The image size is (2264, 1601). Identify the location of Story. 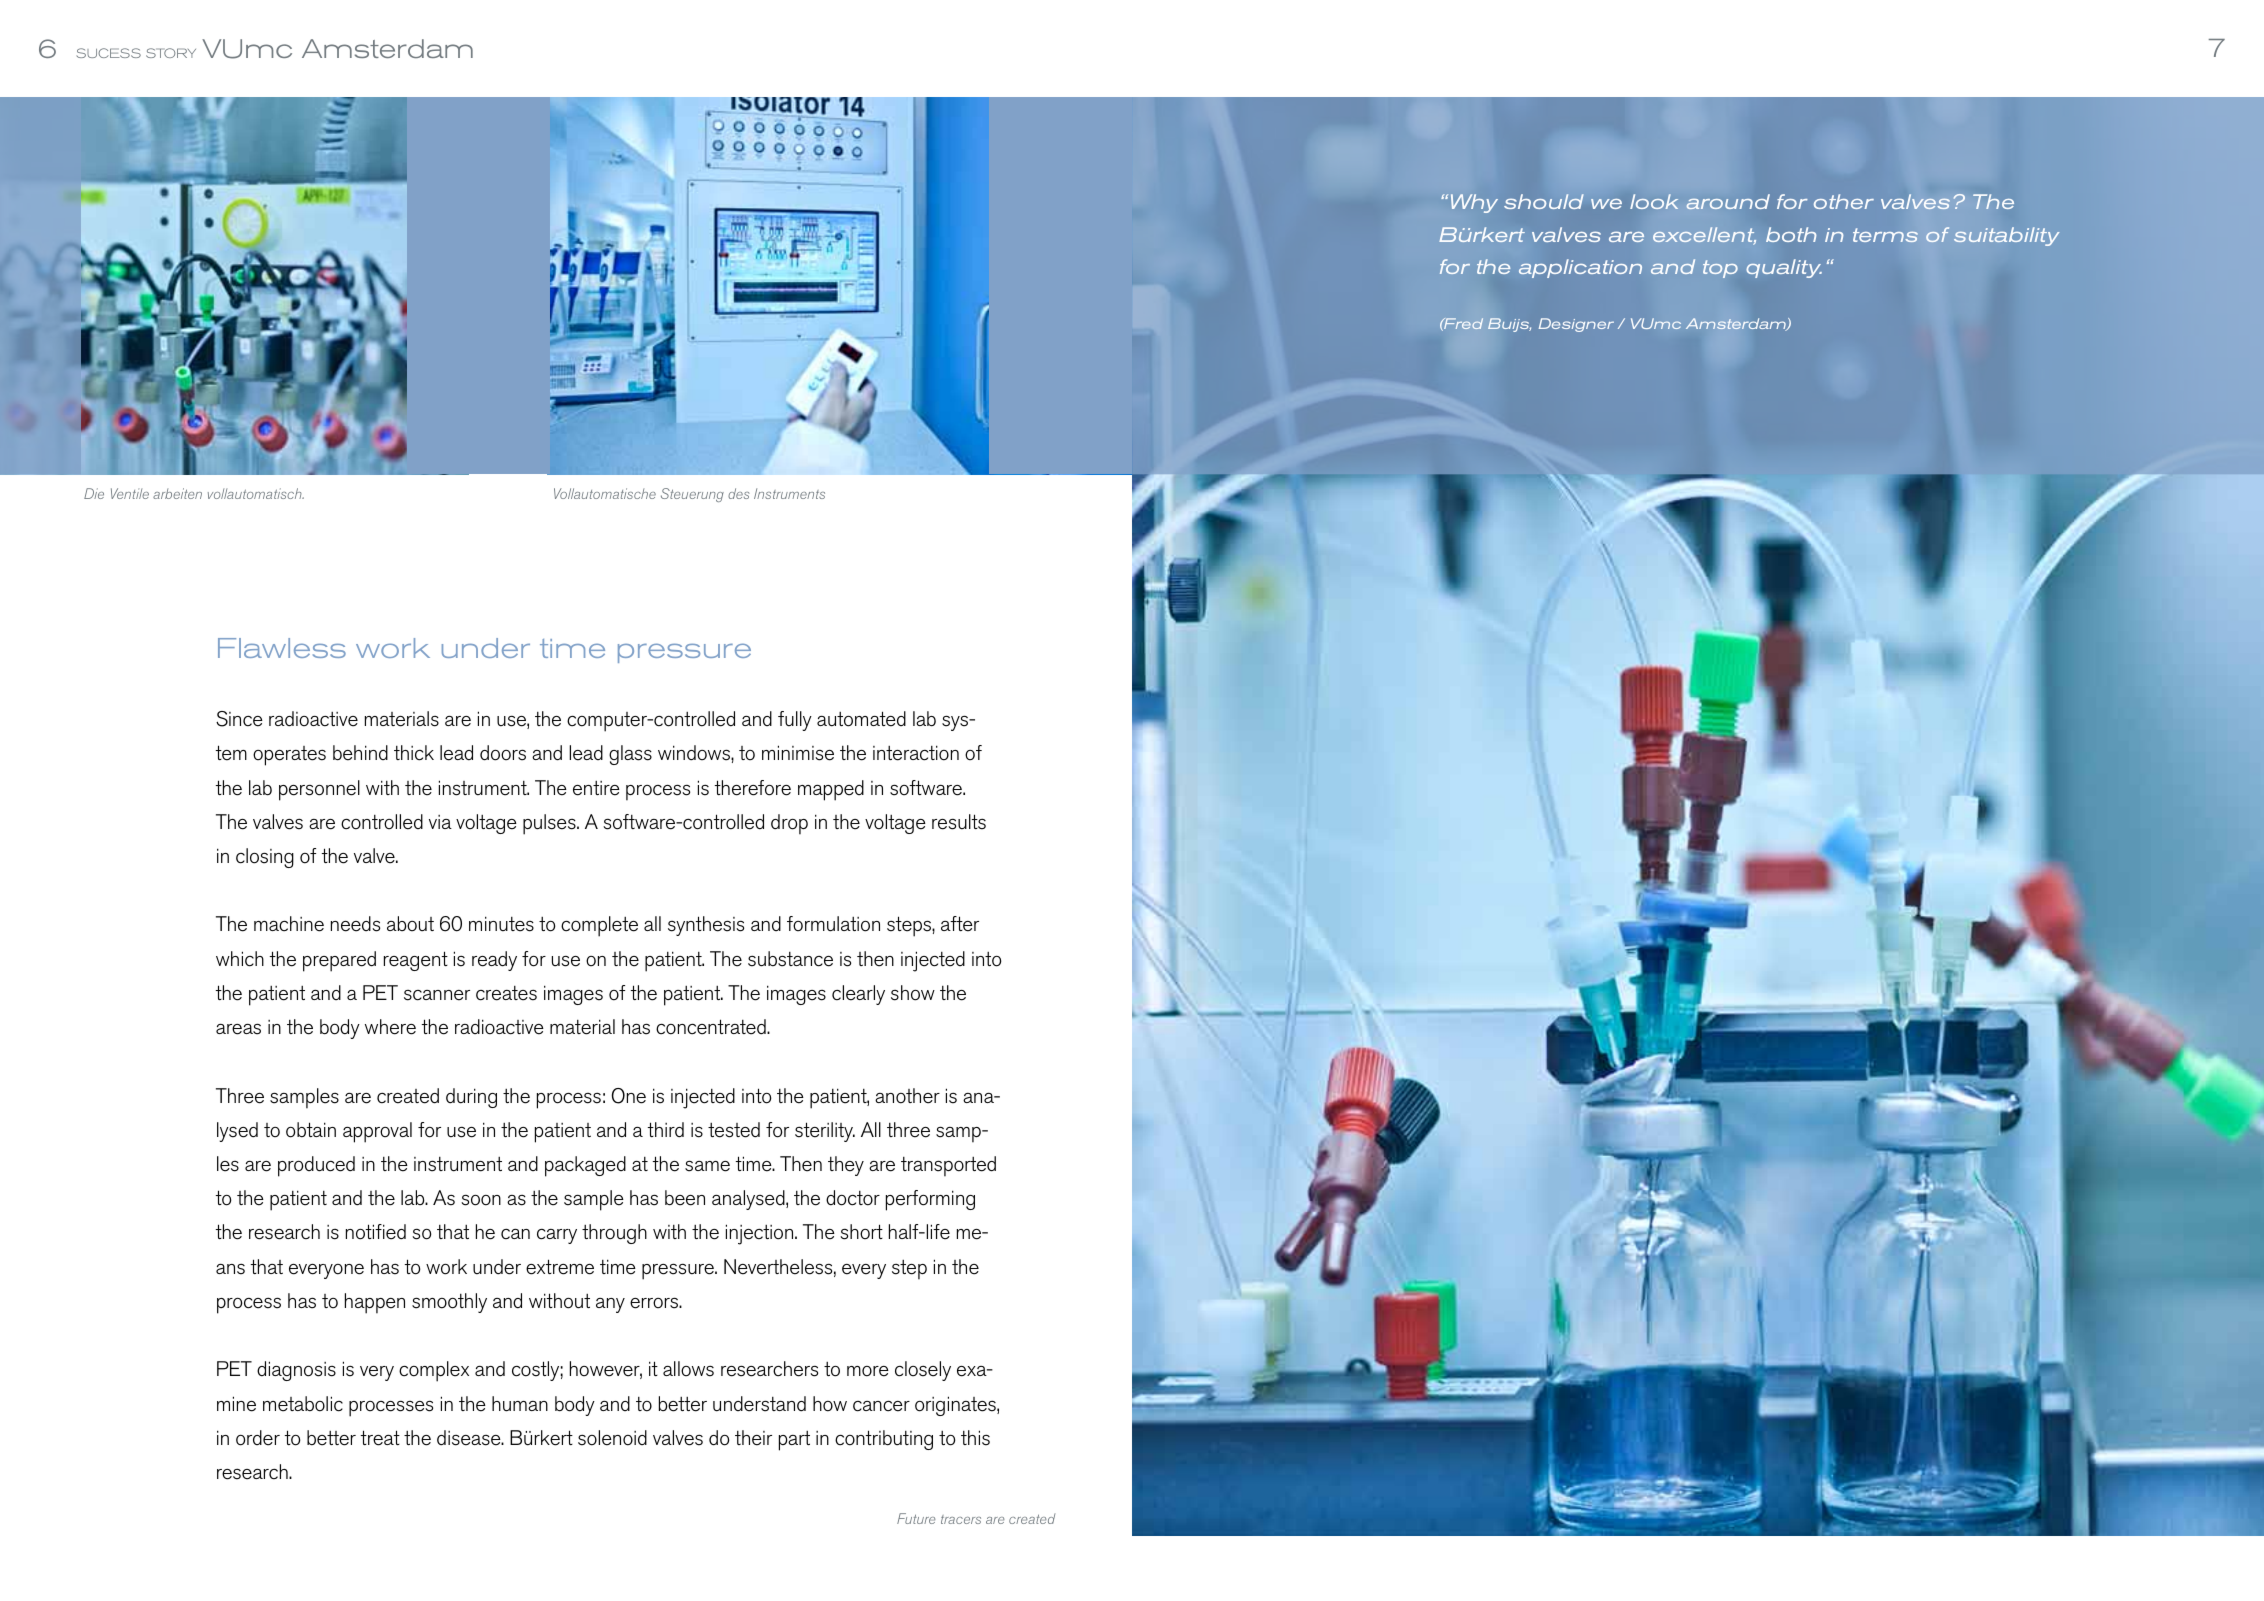
(171, 53).
